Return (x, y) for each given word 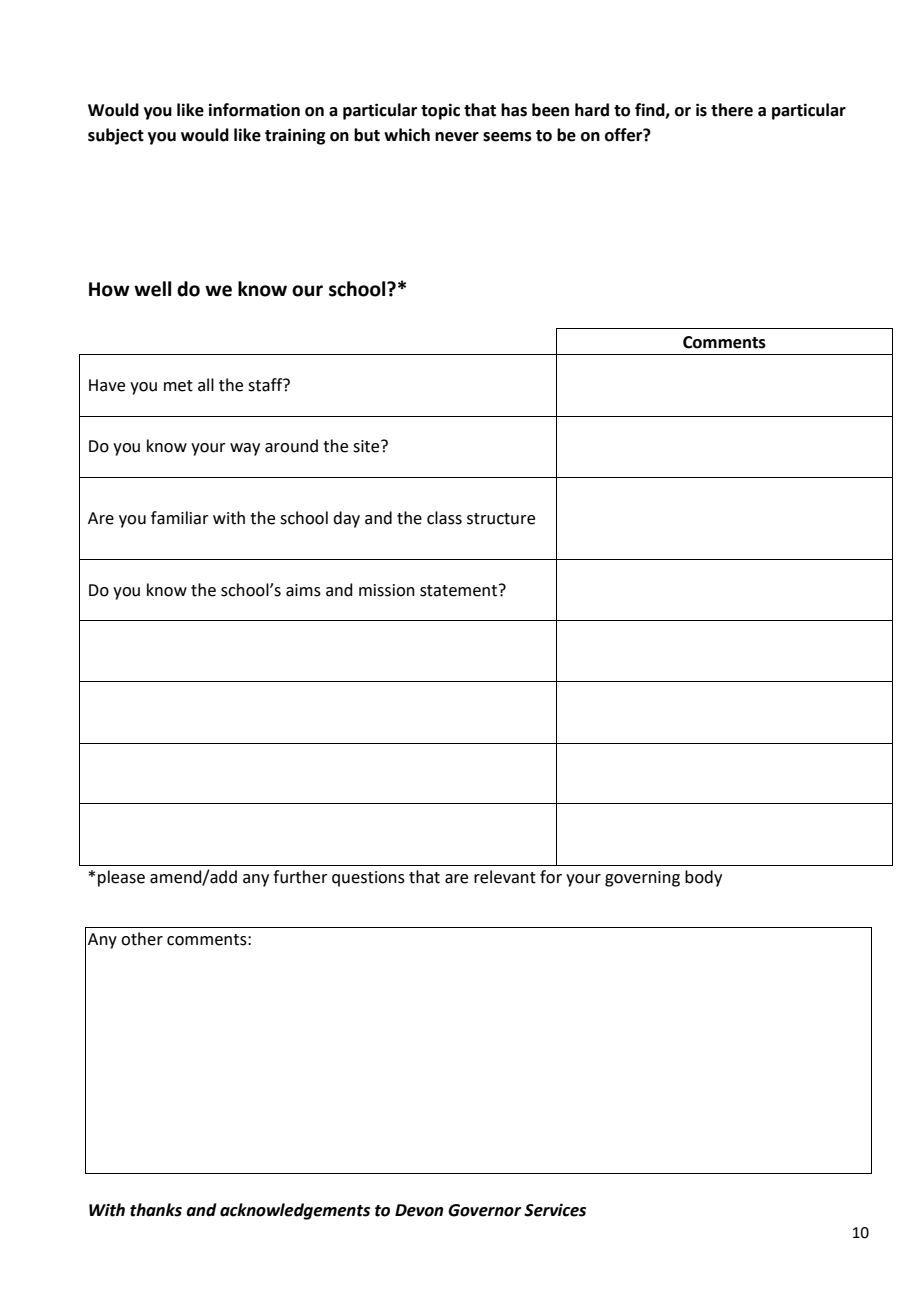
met (178, 386)
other (142, 939)
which (407, 135)
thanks (156, 1210)
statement (460, 590)
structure (501, 519)
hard (592, 110)
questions (368, 879)
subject (116, 136)
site (367, 446)
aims (303, 590)
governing (642, 879)
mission (387, 590)
